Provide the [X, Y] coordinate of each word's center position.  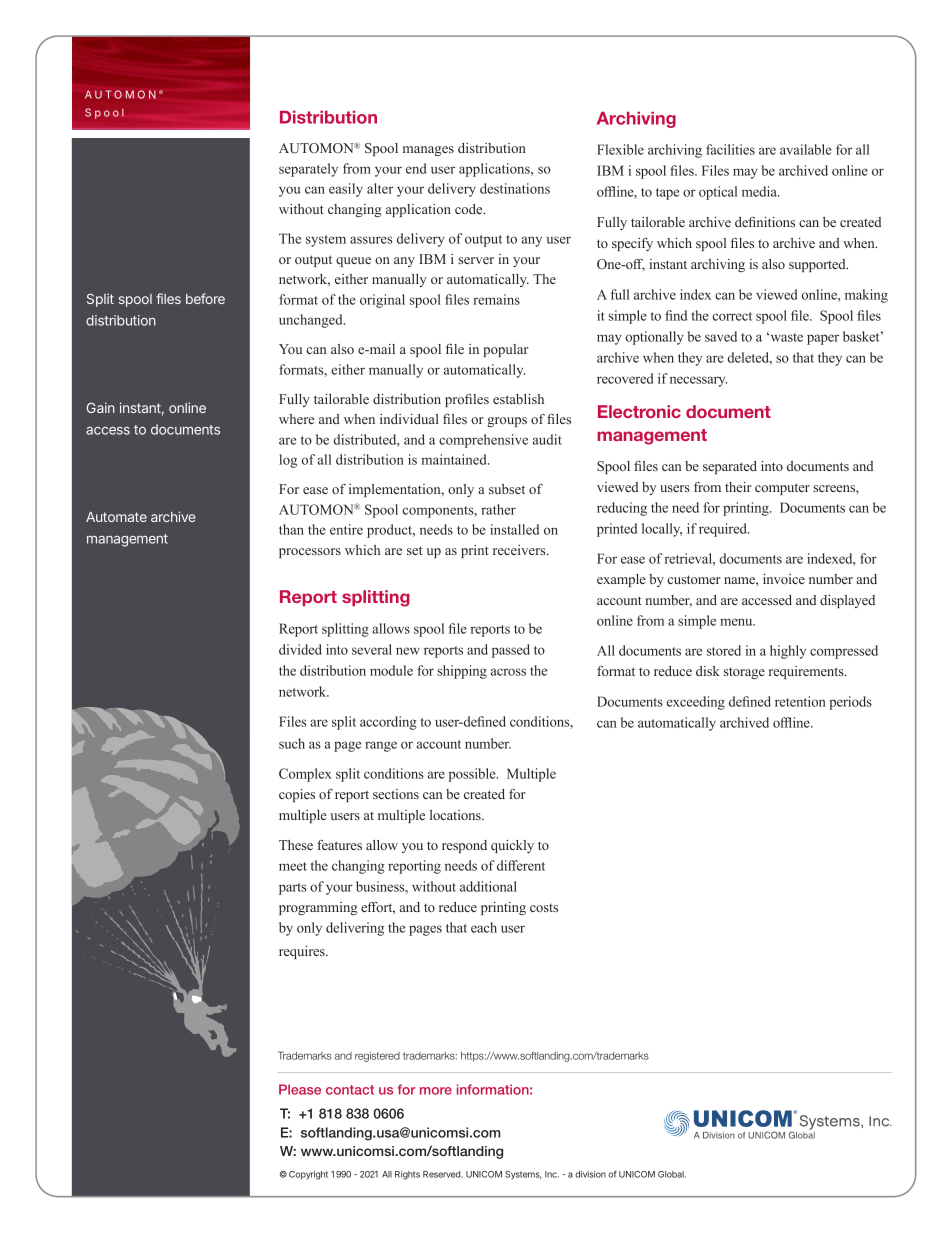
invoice [784, 579]
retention [800, 701]
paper [823, 339]
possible [473, 775]
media [760, 191]
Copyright [308, 1175]
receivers [520, 550]
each [484, 927]
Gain [101, 407]
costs [544, 908]
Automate [116, 517]
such [292, 743]
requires [303, 952]
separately [308, 170]
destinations [515, 188]
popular [506, 350]
